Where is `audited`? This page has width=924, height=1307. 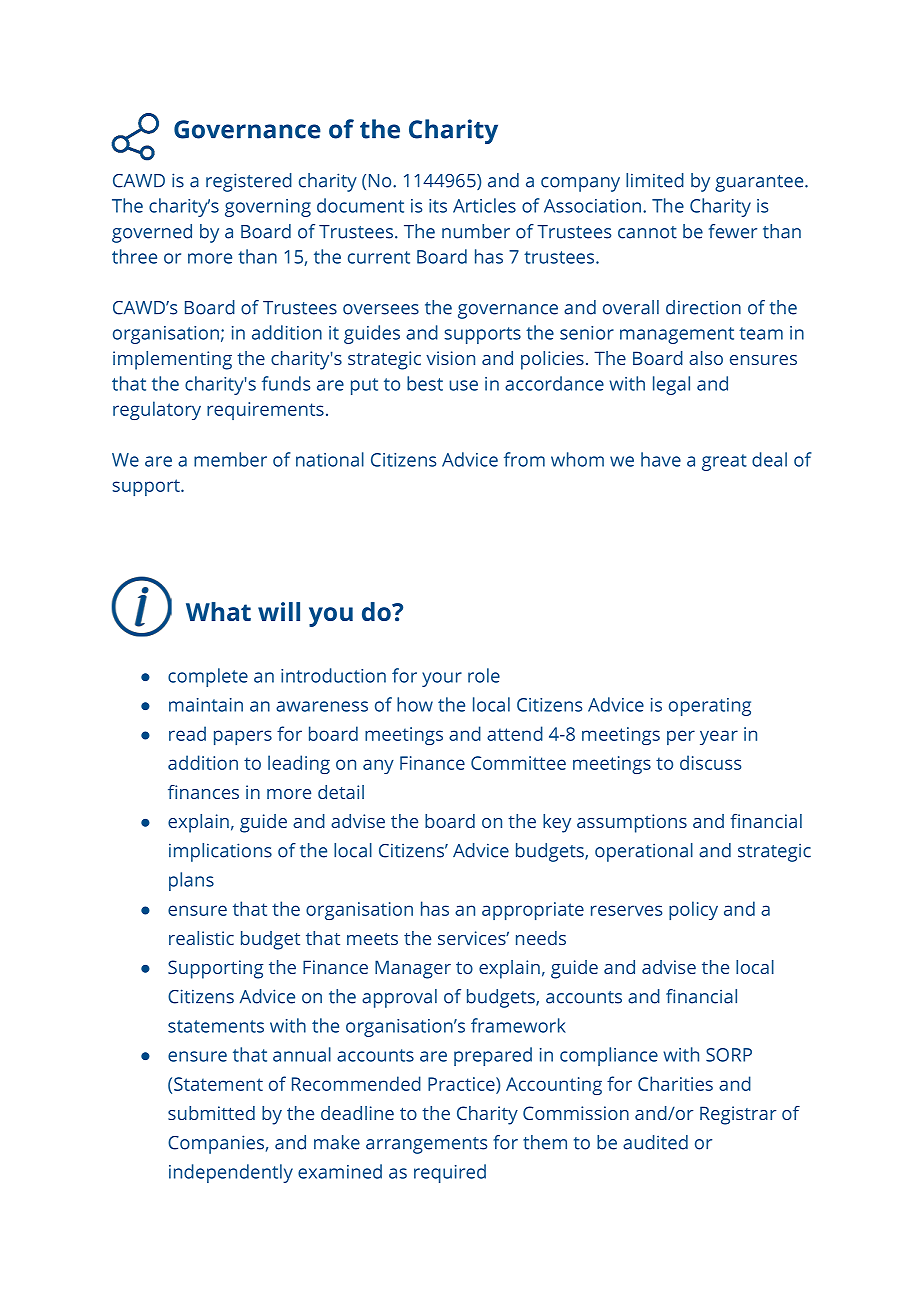
audited is located at coordinates (655, 1142).
